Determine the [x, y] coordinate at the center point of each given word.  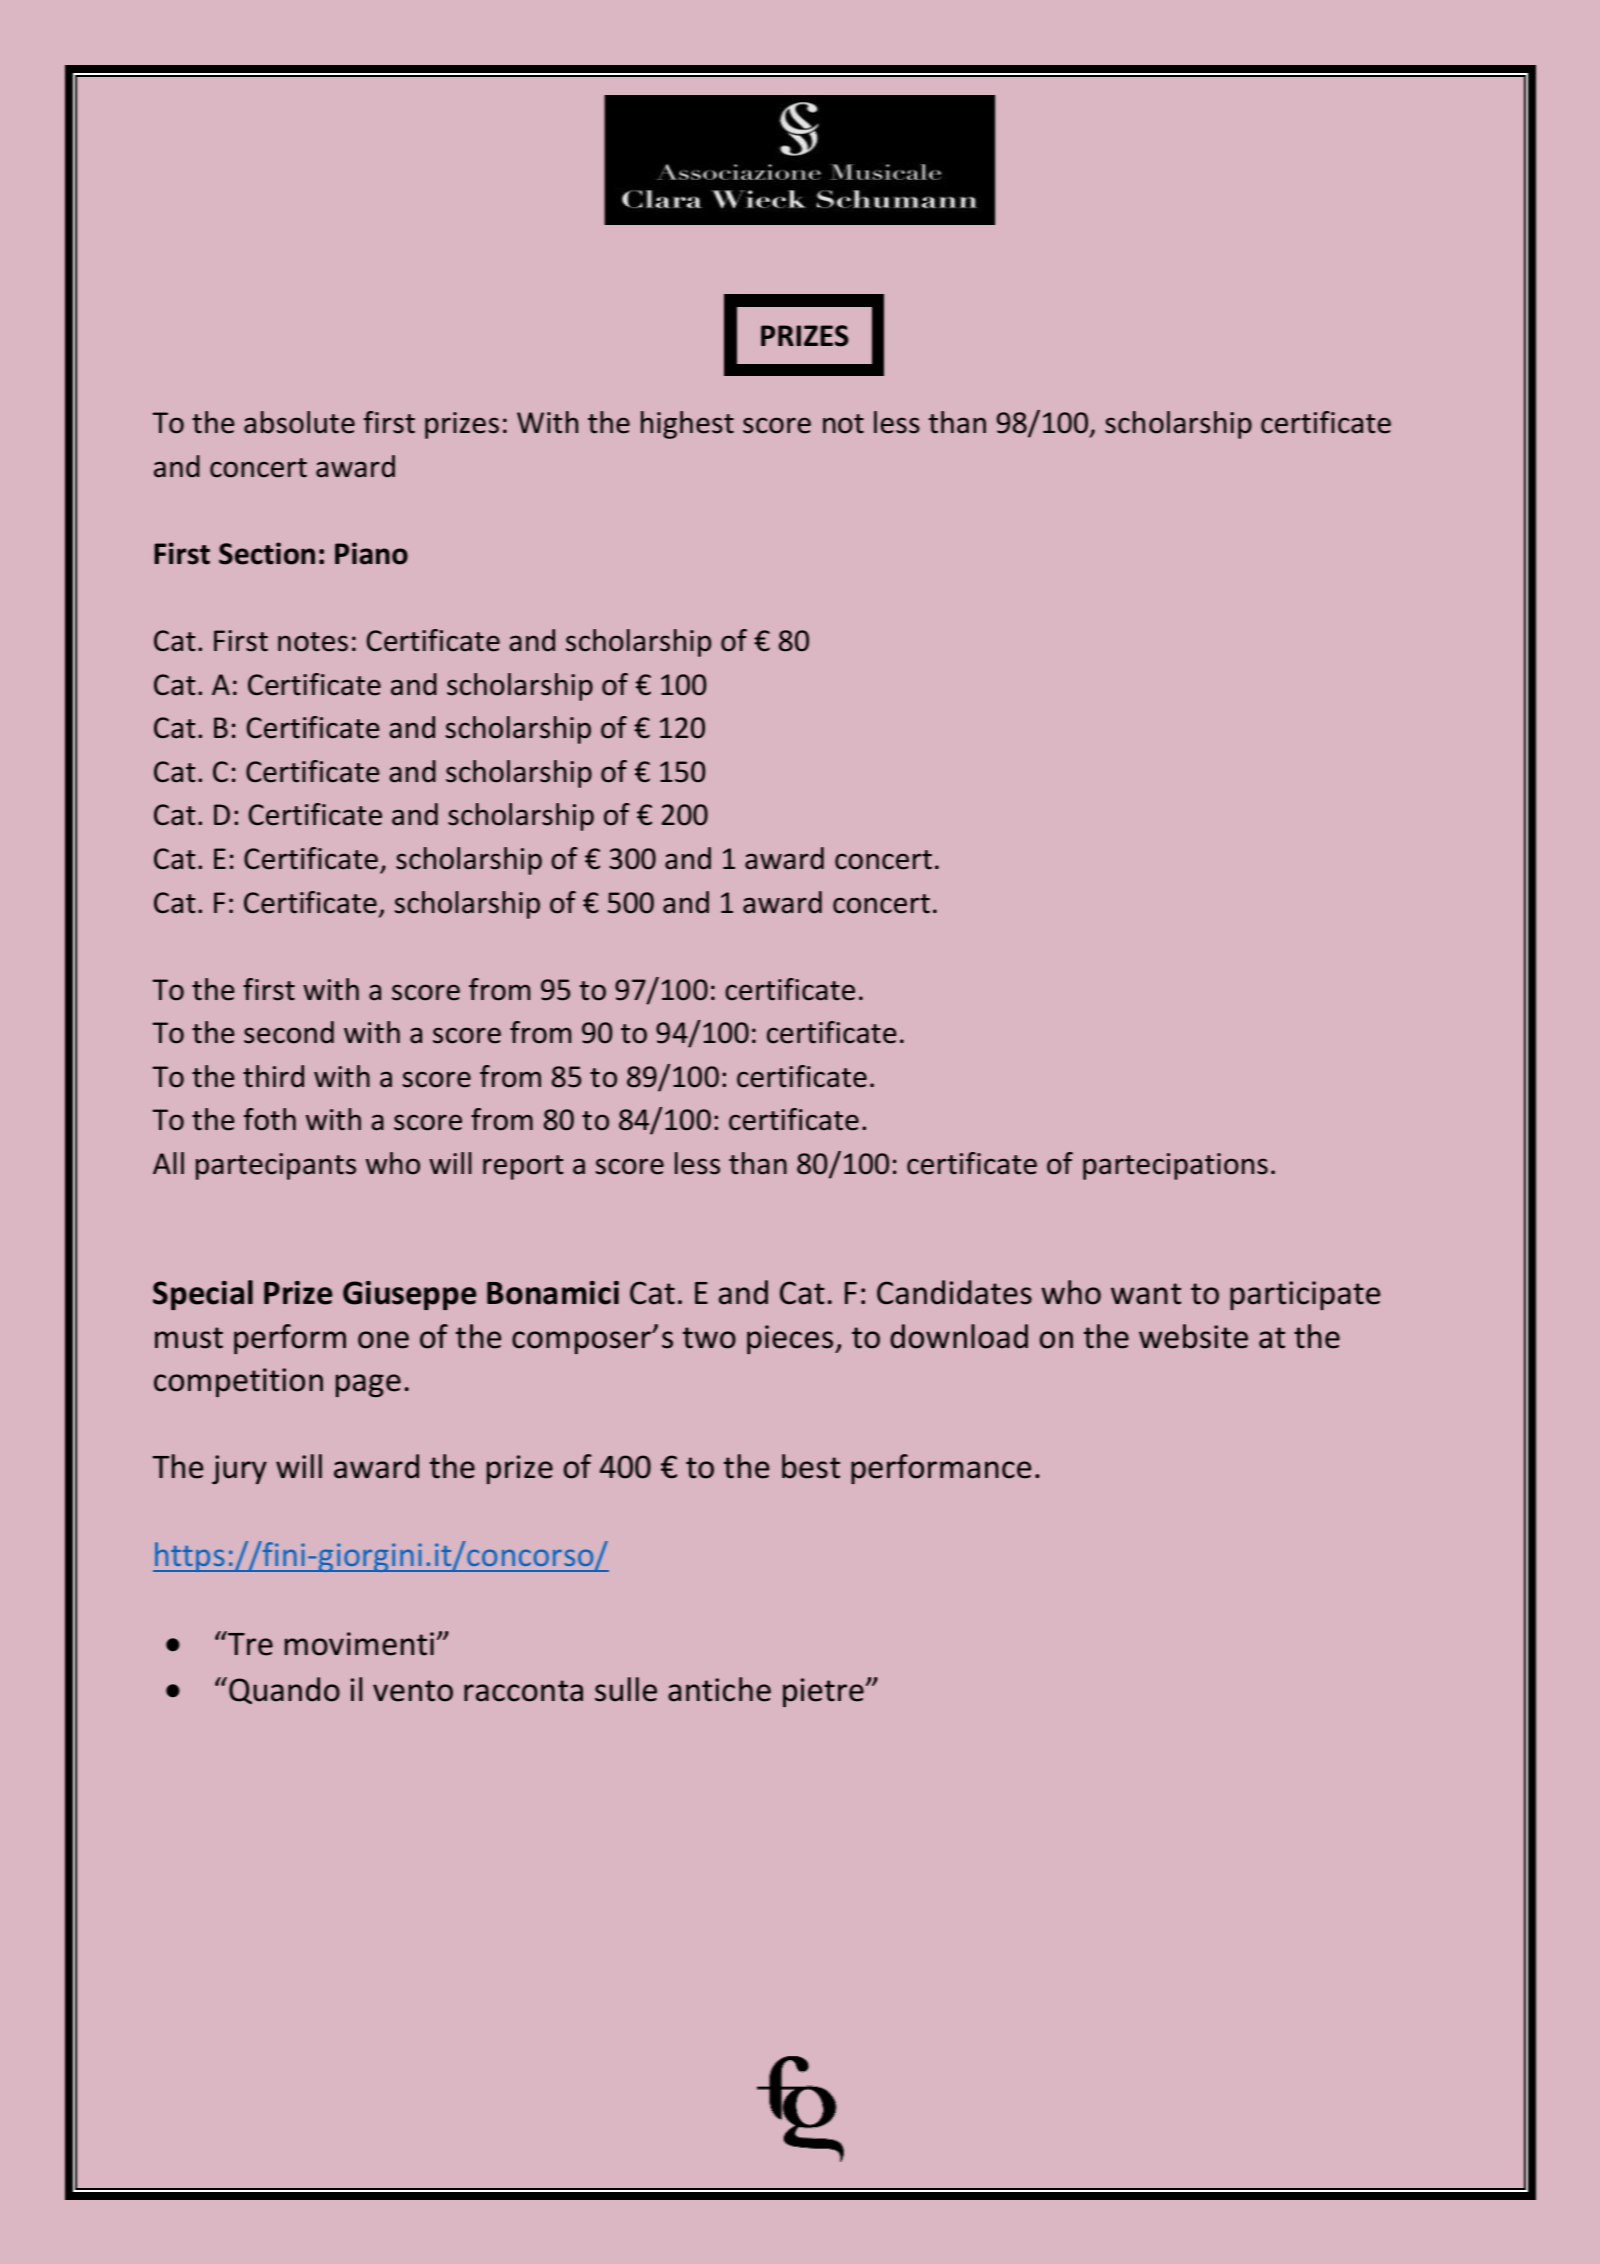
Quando [284, 1690]
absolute [299, 422]
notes [313, 642]
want [1146, 1294]
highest [687, 425]
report [523, 1167]
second [289, 1032]
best [811, 1466]
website [1193, 1336]
